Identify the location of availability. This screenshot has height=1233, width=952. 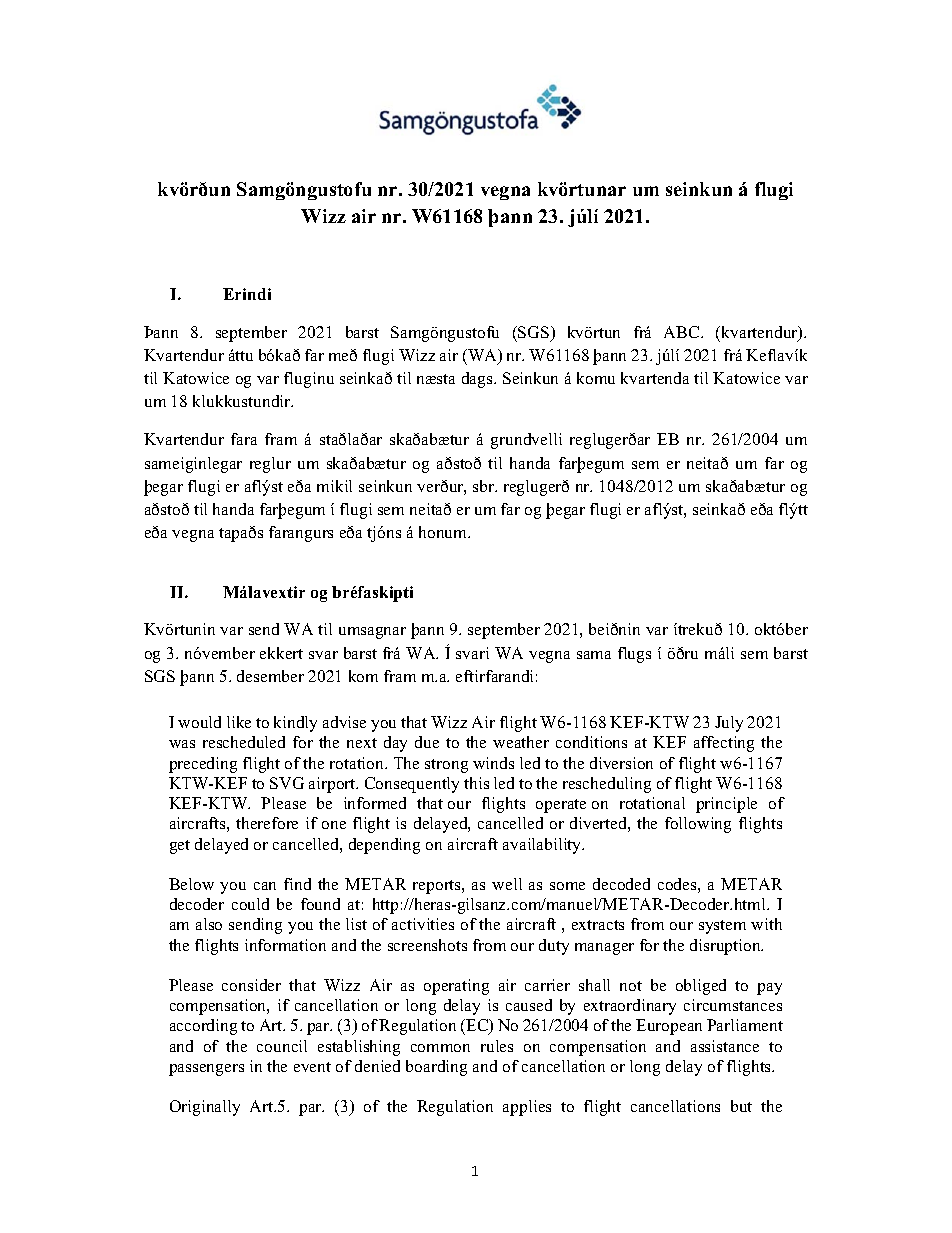
(543, 846).
